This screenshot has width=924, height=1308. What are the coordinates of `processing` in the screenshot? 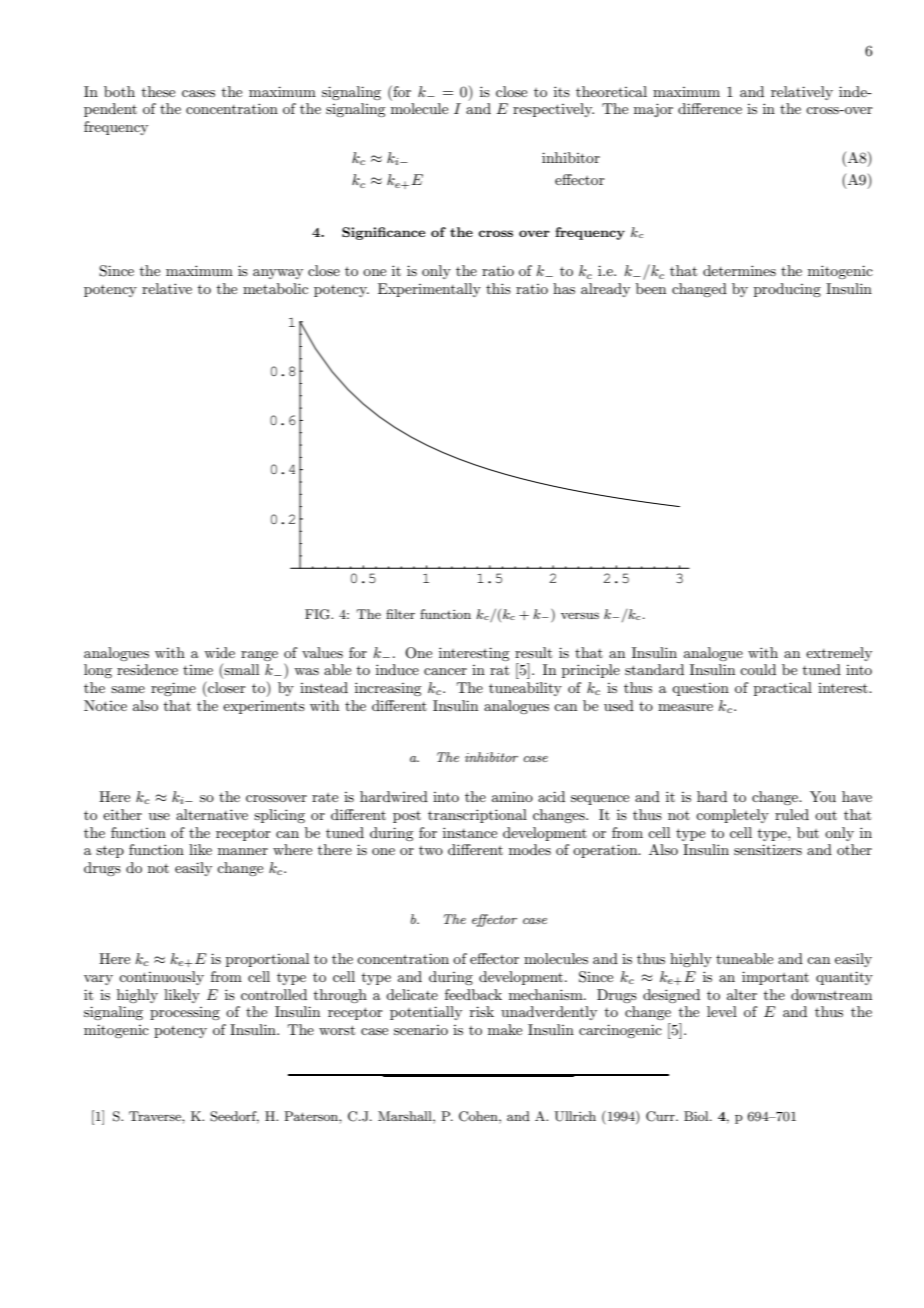 It's located at (185, 1013).
